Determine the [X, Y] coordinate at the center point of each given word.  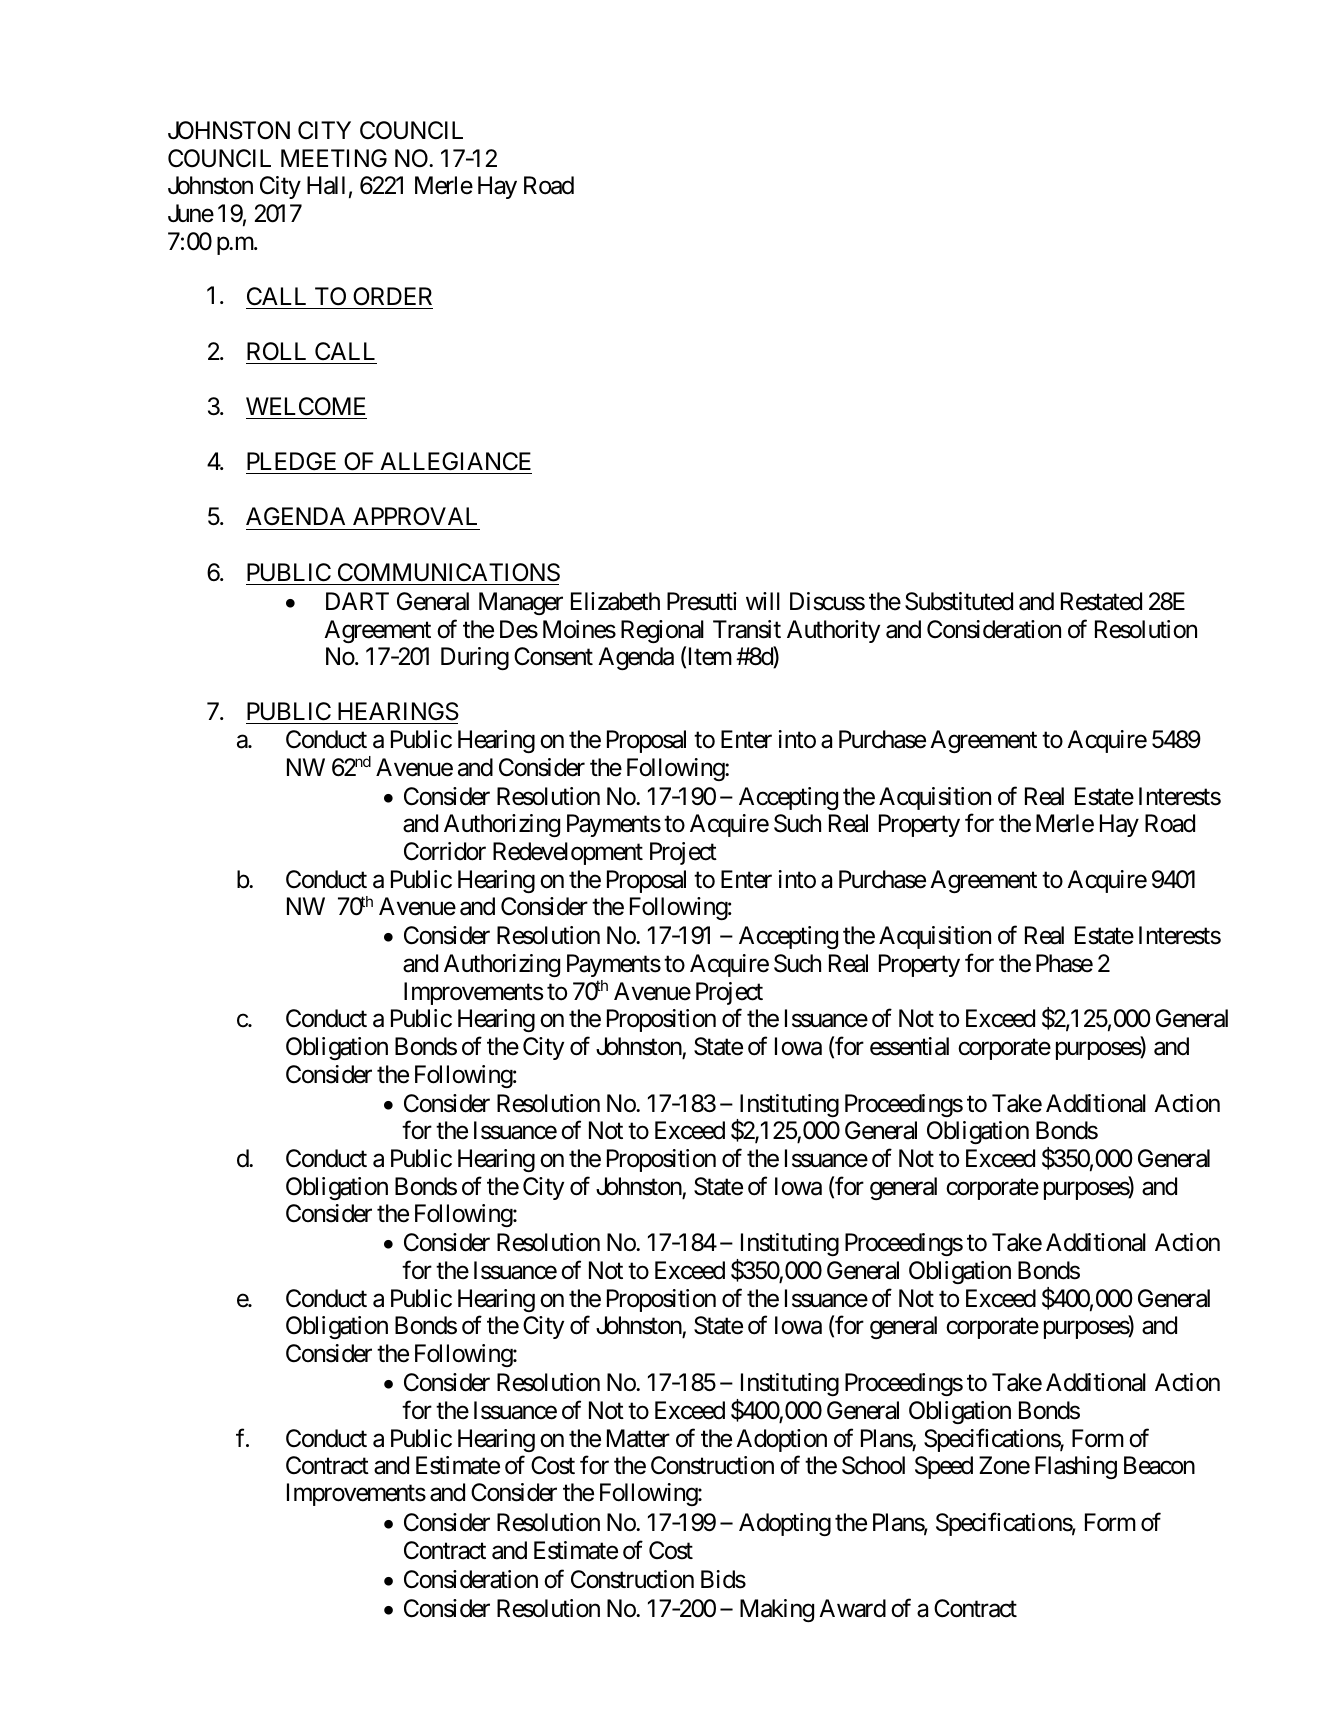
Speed [944, 1467]
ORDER [392, 296]
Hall [326, 185]
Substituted [959, 601]
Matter [638, 1438]
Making [777, 1610]
